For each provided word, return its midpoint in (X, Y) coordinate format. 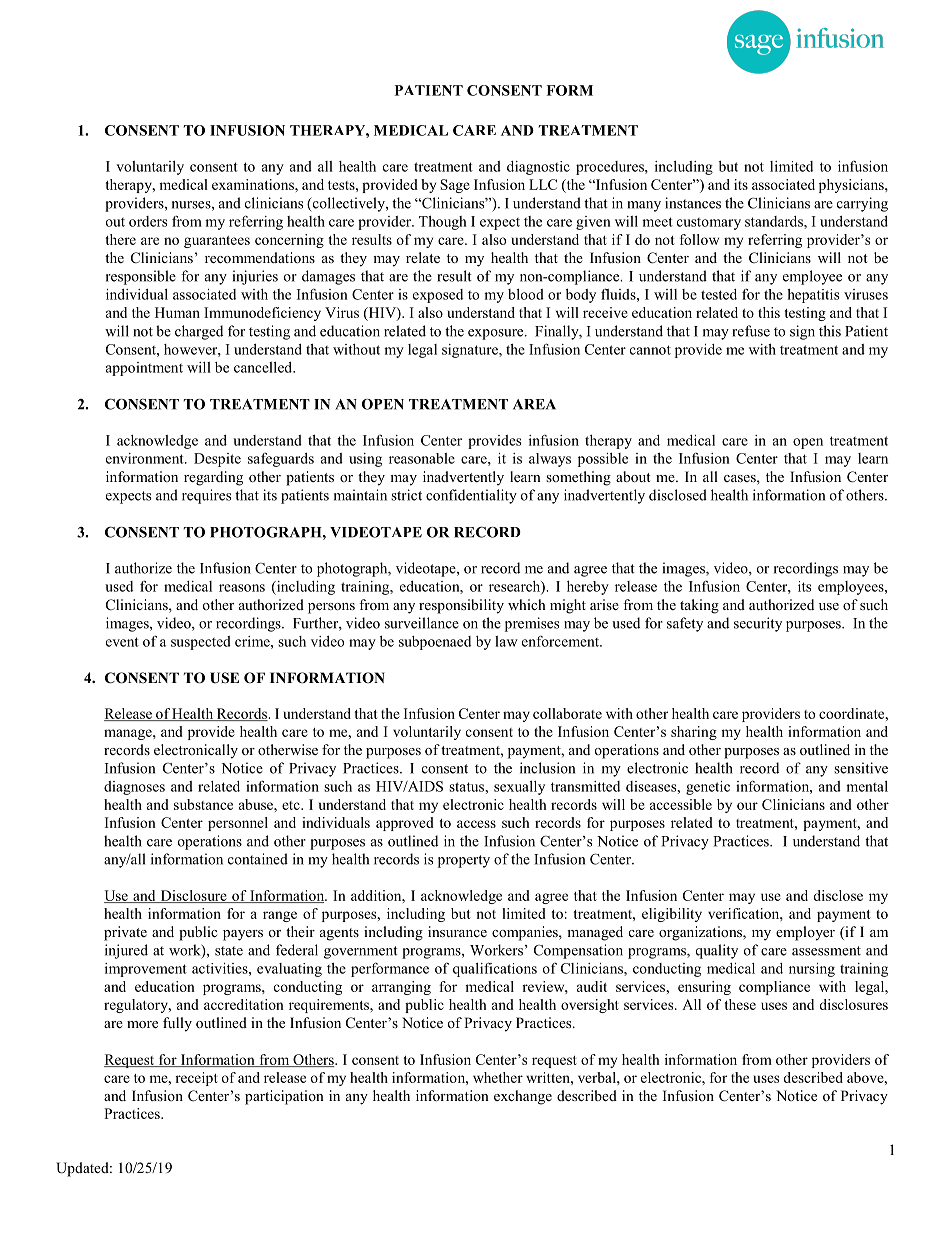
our (747, 806)
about (633, 476)
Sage (455, 186)
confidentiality (471, 496)
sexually (519, 788)
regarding (213, 478)
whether (498, 1077)
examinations (254, 184)
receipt (196, 1079)
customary (709, 224)
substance (203, 804)
